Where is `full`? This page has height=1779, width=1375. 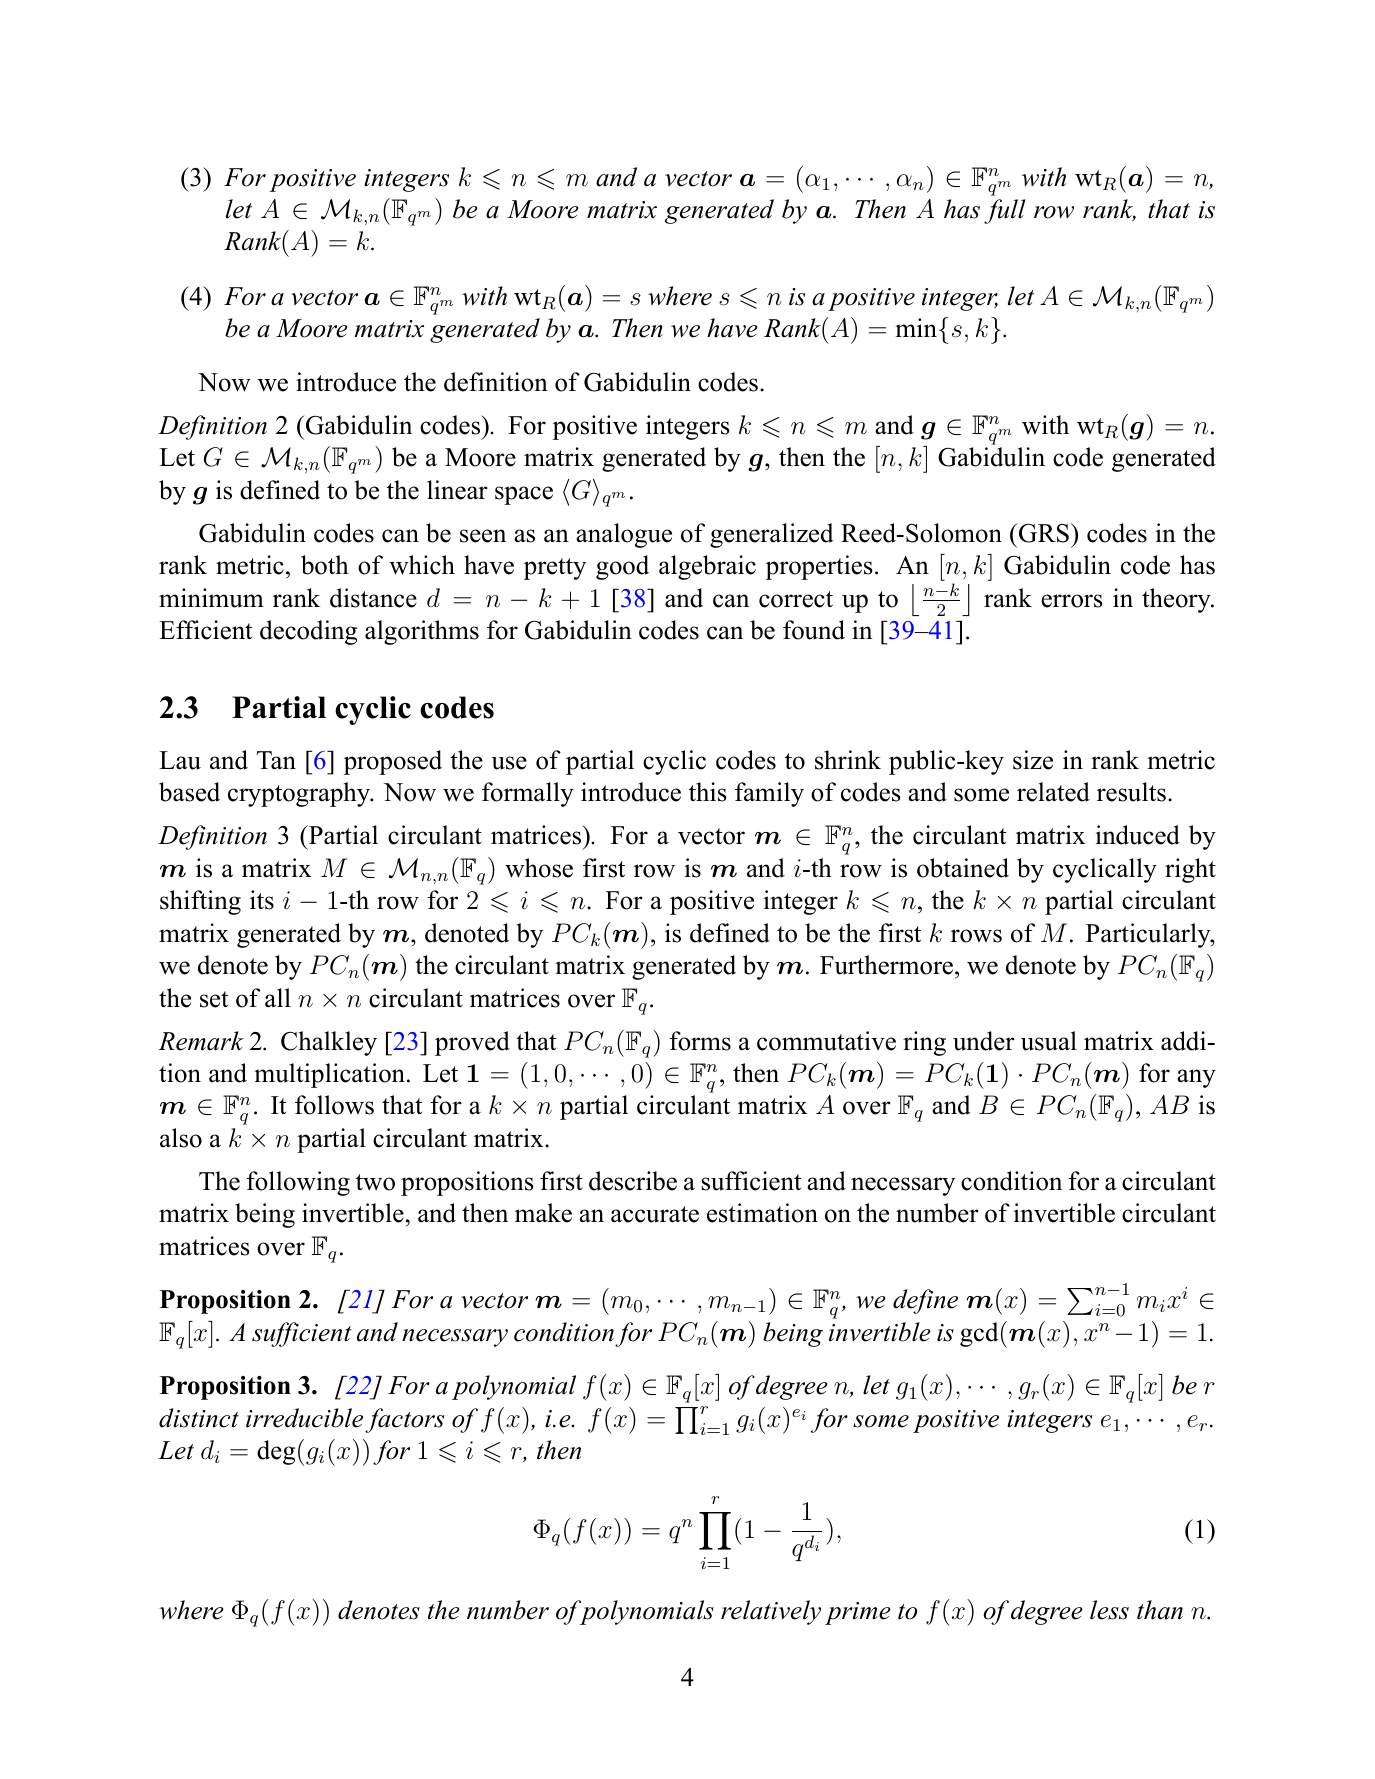 full is located at coordinates (1005, 211).
